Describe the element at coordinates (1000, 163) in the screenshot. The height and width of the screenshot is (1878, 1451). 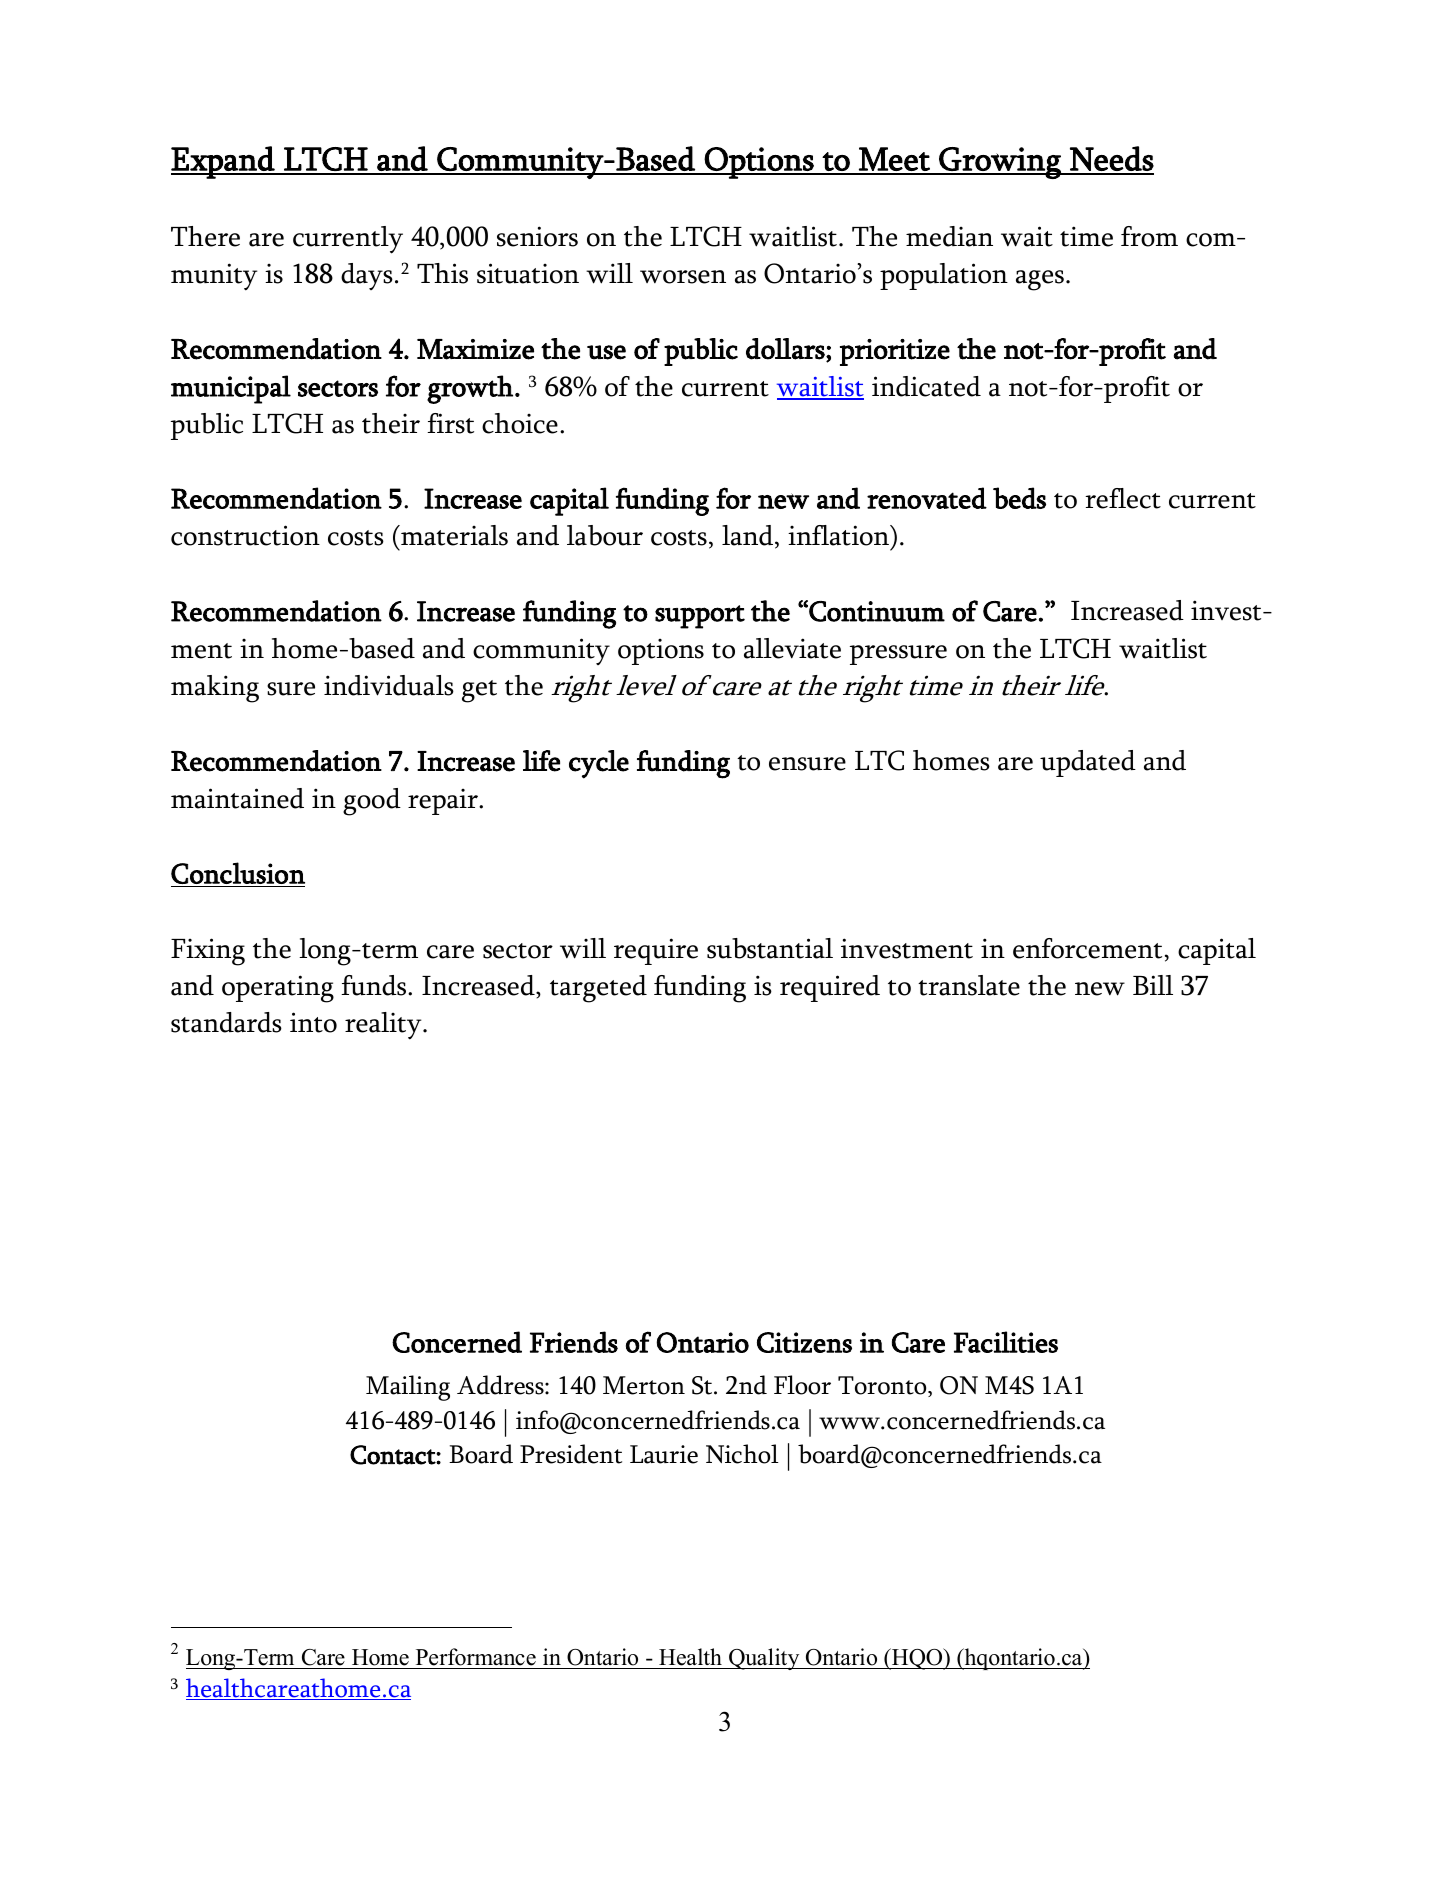
I see `Growing` at that location.
